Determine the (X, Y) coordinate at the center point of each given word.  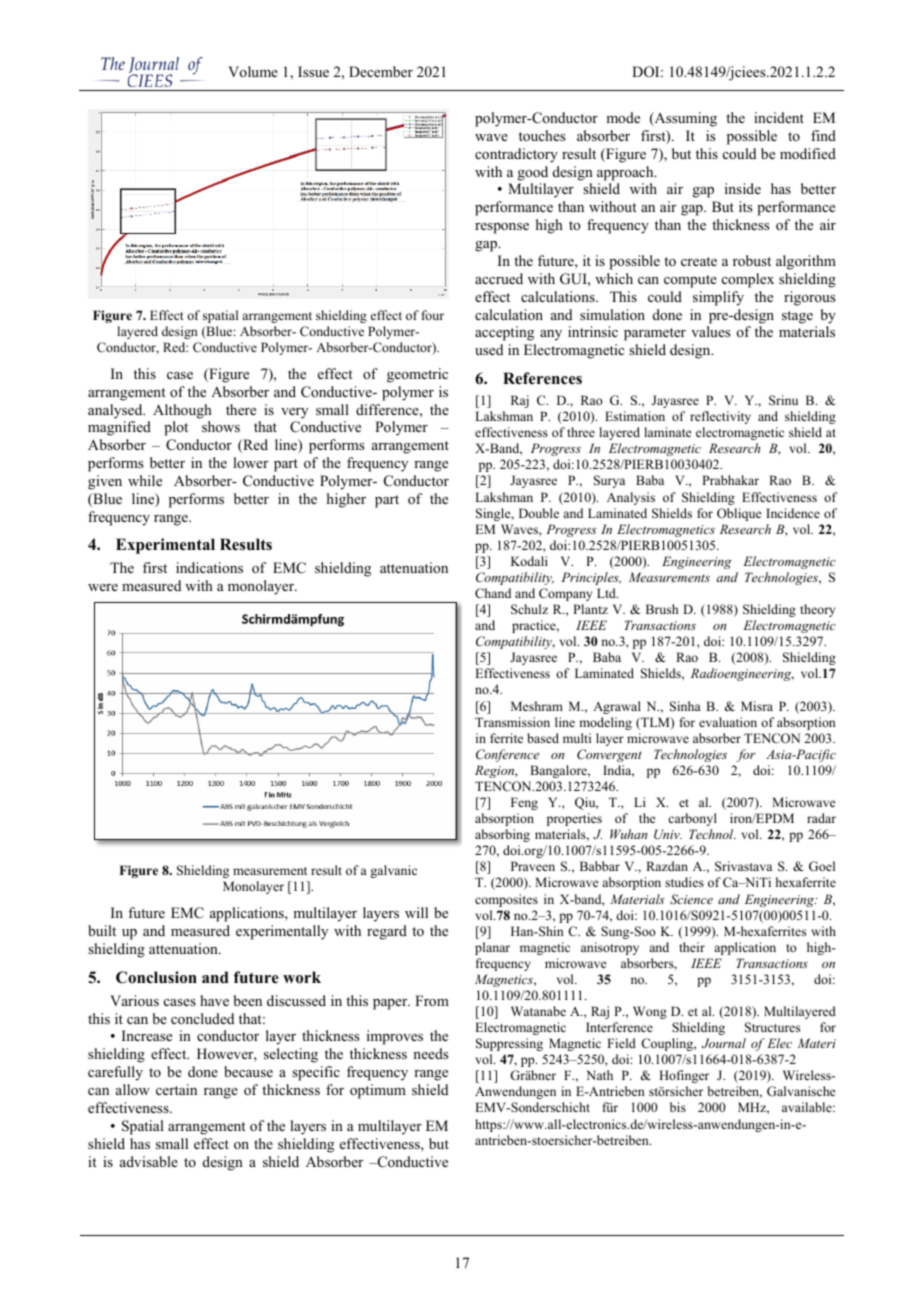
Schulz (529, 609)
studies (684, 882)
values (710, 331)
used (489, 349)
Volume (253, 71)
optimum (378, 1091)
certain (176, 1089)
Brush (662, 609)
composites (506, 900)
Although (182, 411)
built (102, 930)
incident (779, 117)
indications (209, 567)
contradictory (516, 155)
